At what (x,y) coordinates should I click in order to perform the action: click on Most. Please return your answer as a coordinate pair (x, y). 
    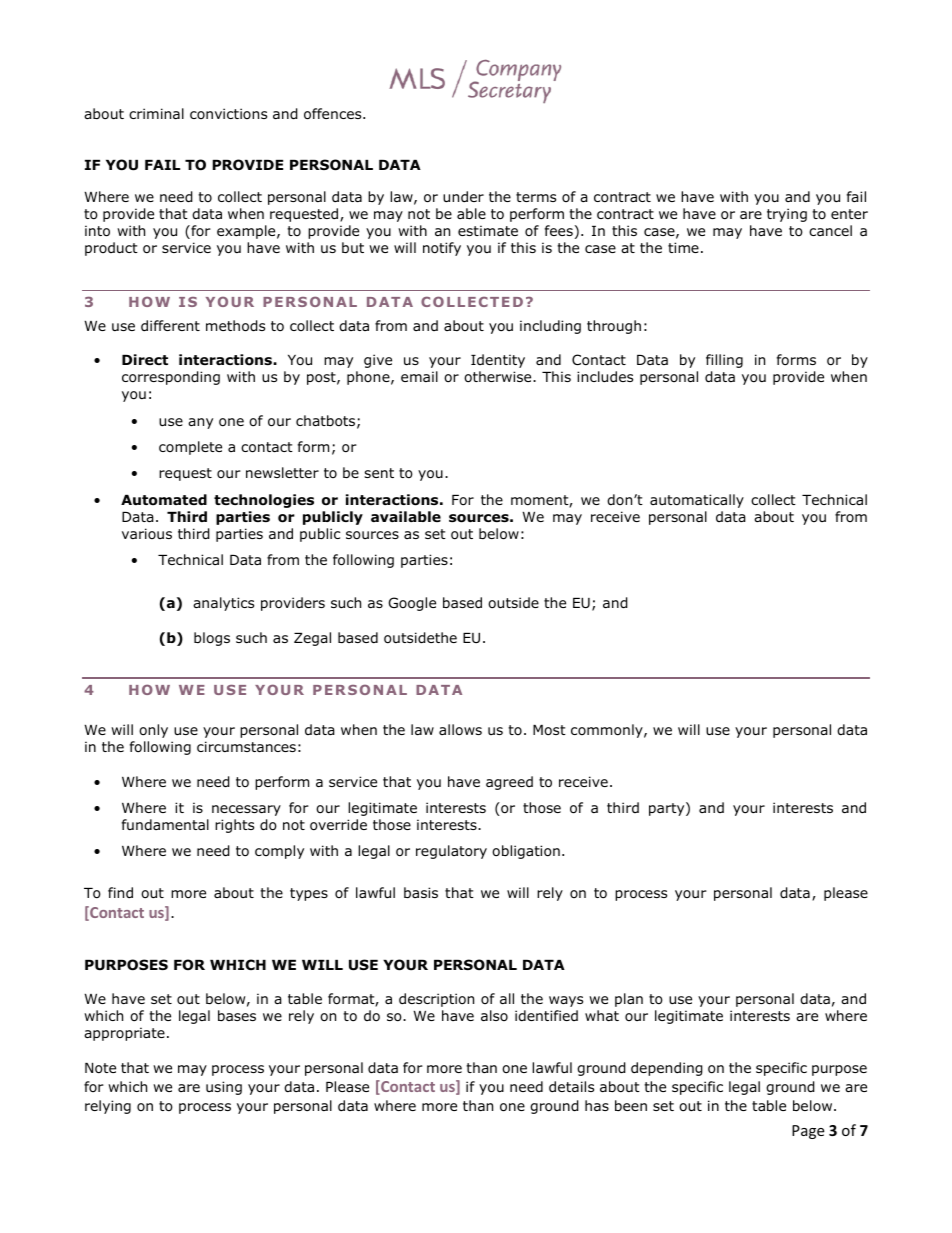
    Looking at the image, I should click on (549, 730).
